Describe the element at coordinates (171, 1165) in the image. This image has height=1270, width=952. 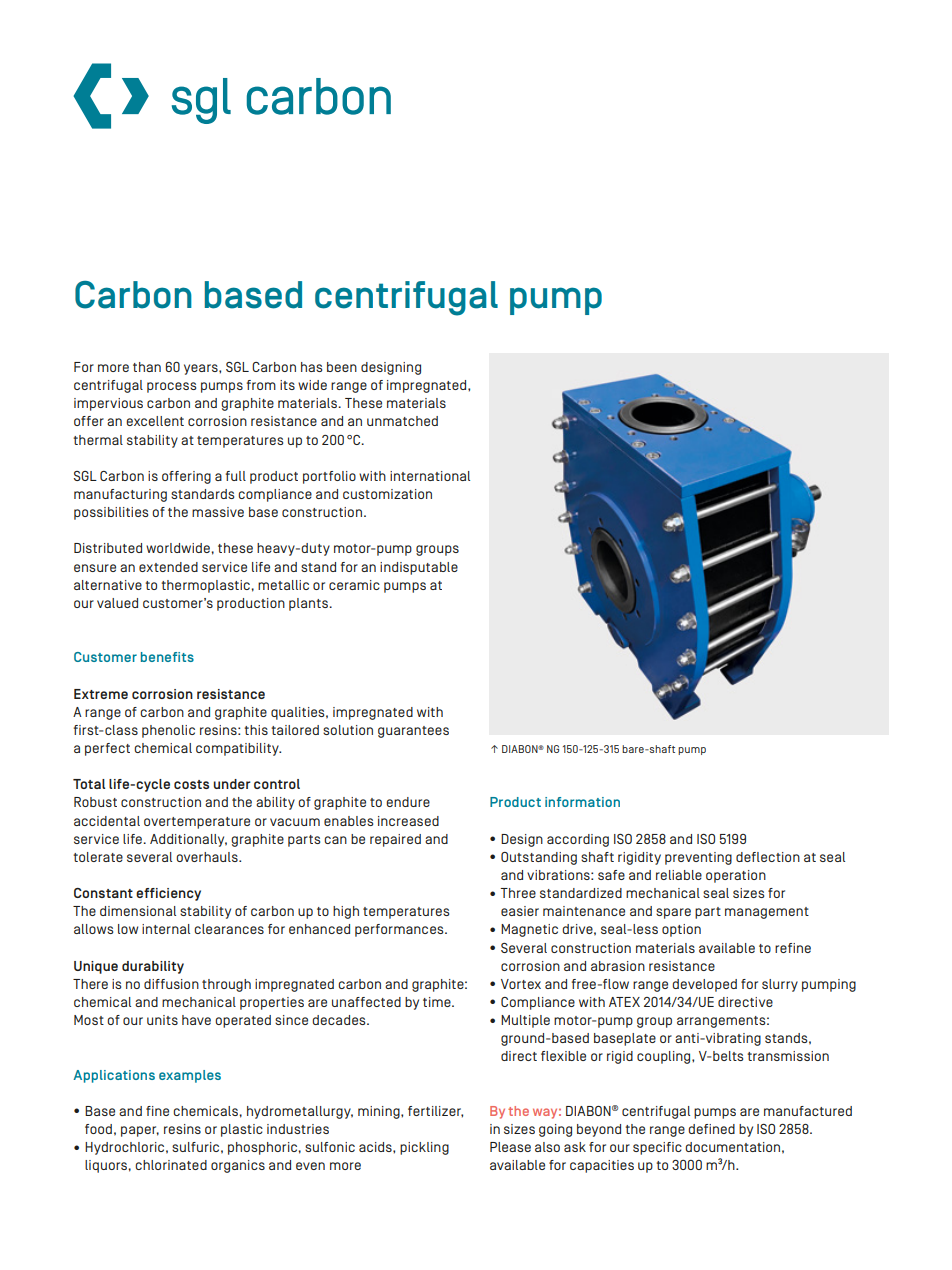
I see `chlorinated` at that location.
